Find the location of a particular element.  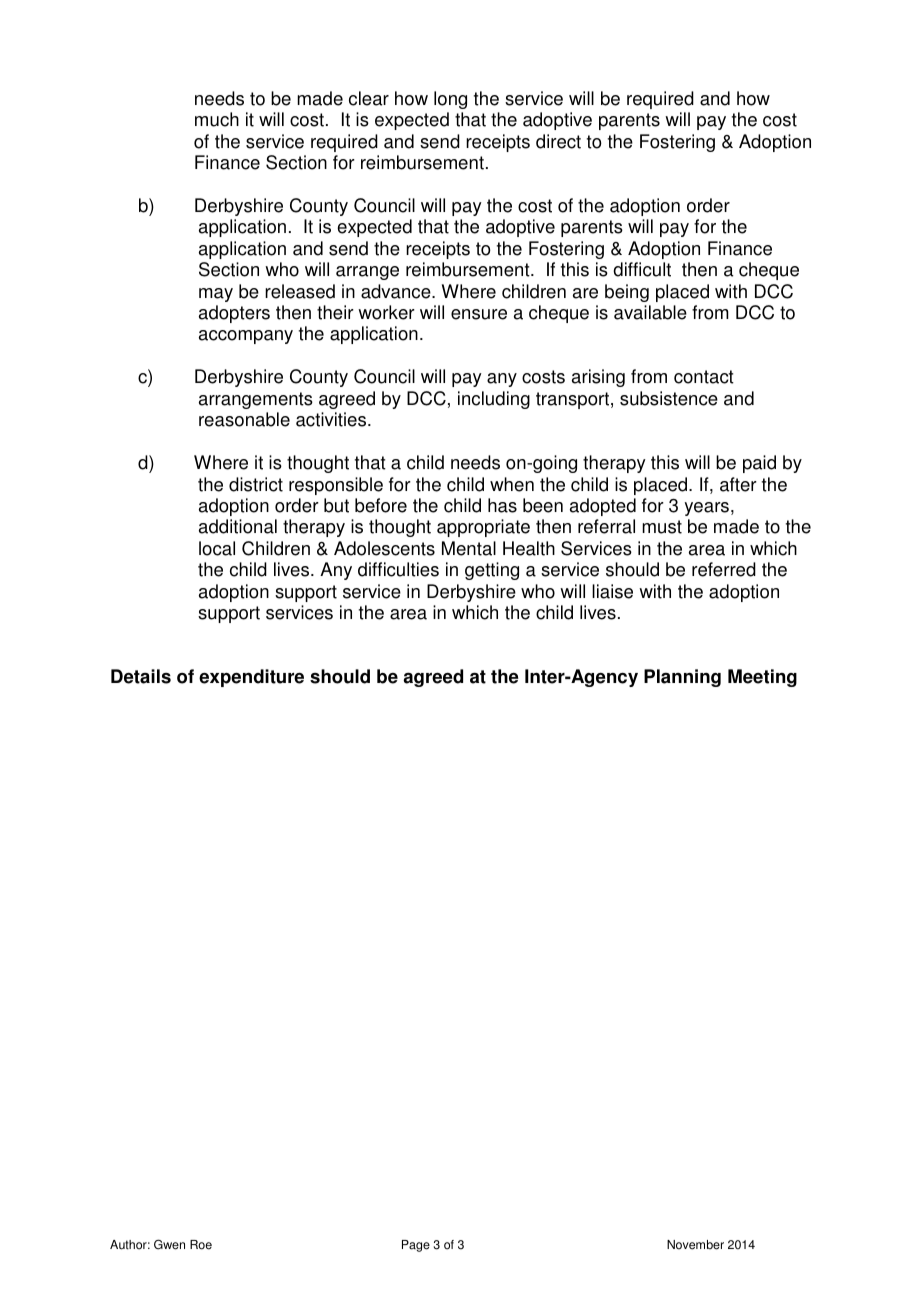

Roe is located at coordinates (201, 1245).
